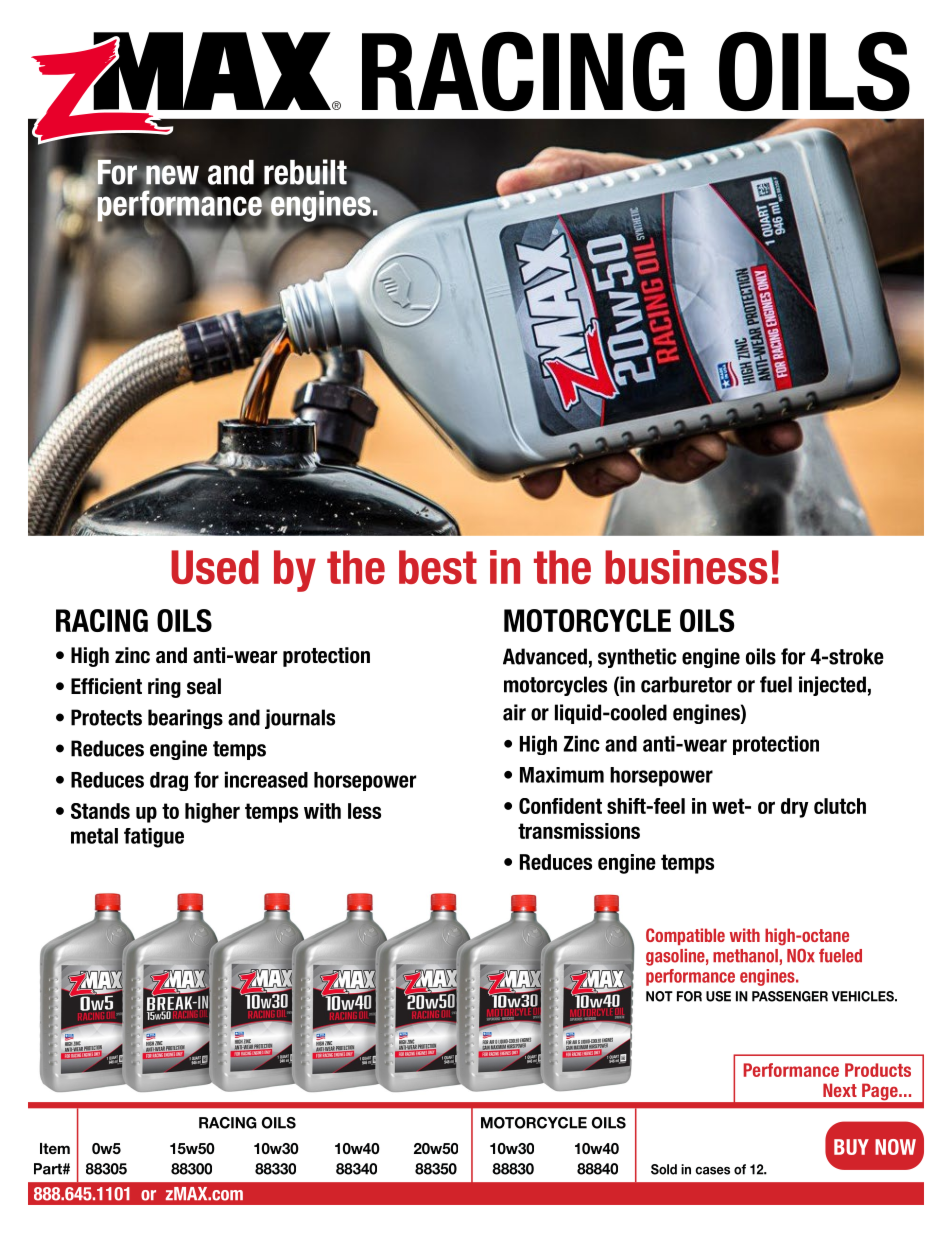  Describe the element at coordinates (215, 567) in the screenshot. I see `Used` at that location.
